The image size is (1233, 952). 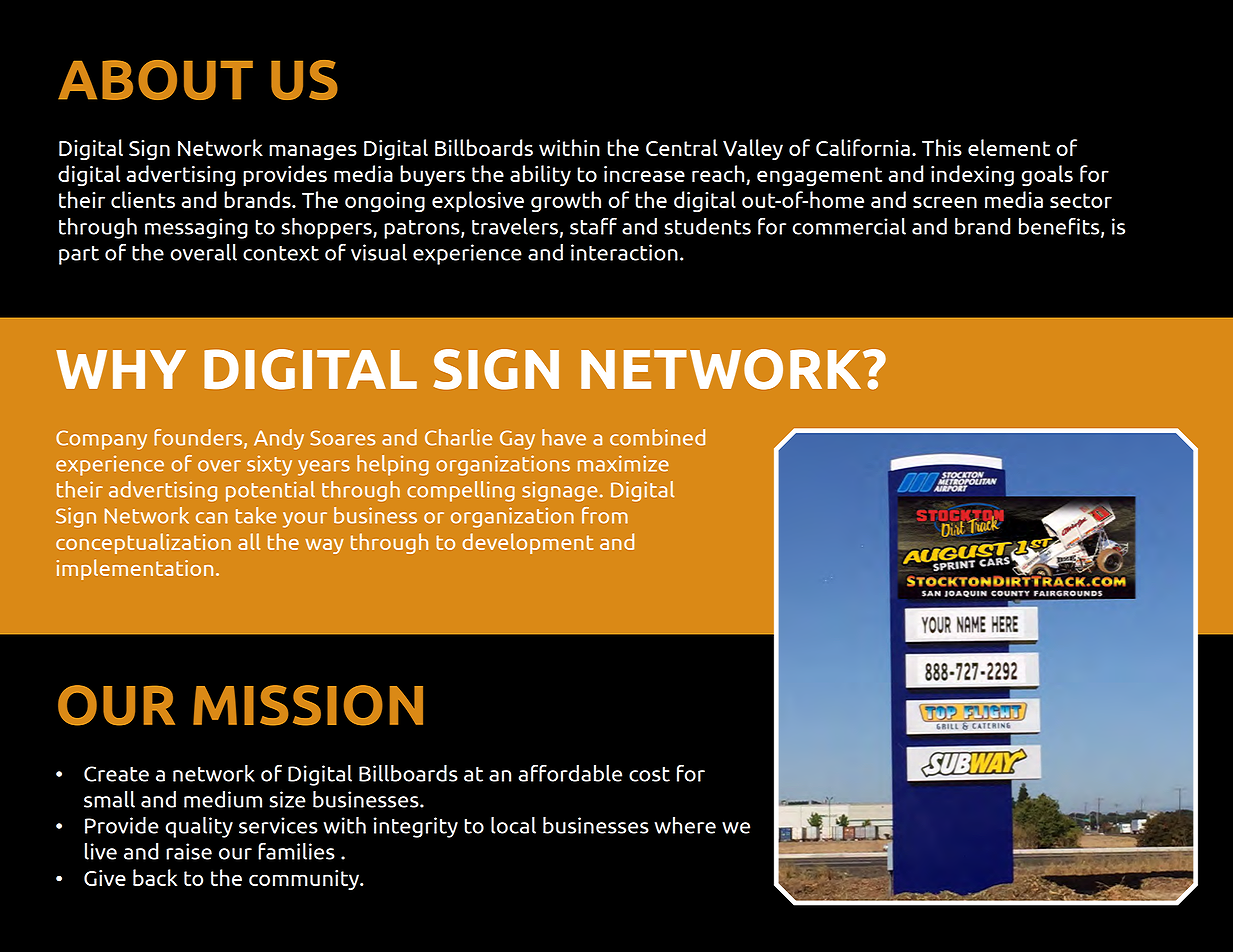 I want to click on ABOUT, so click(x=155, y=80).
